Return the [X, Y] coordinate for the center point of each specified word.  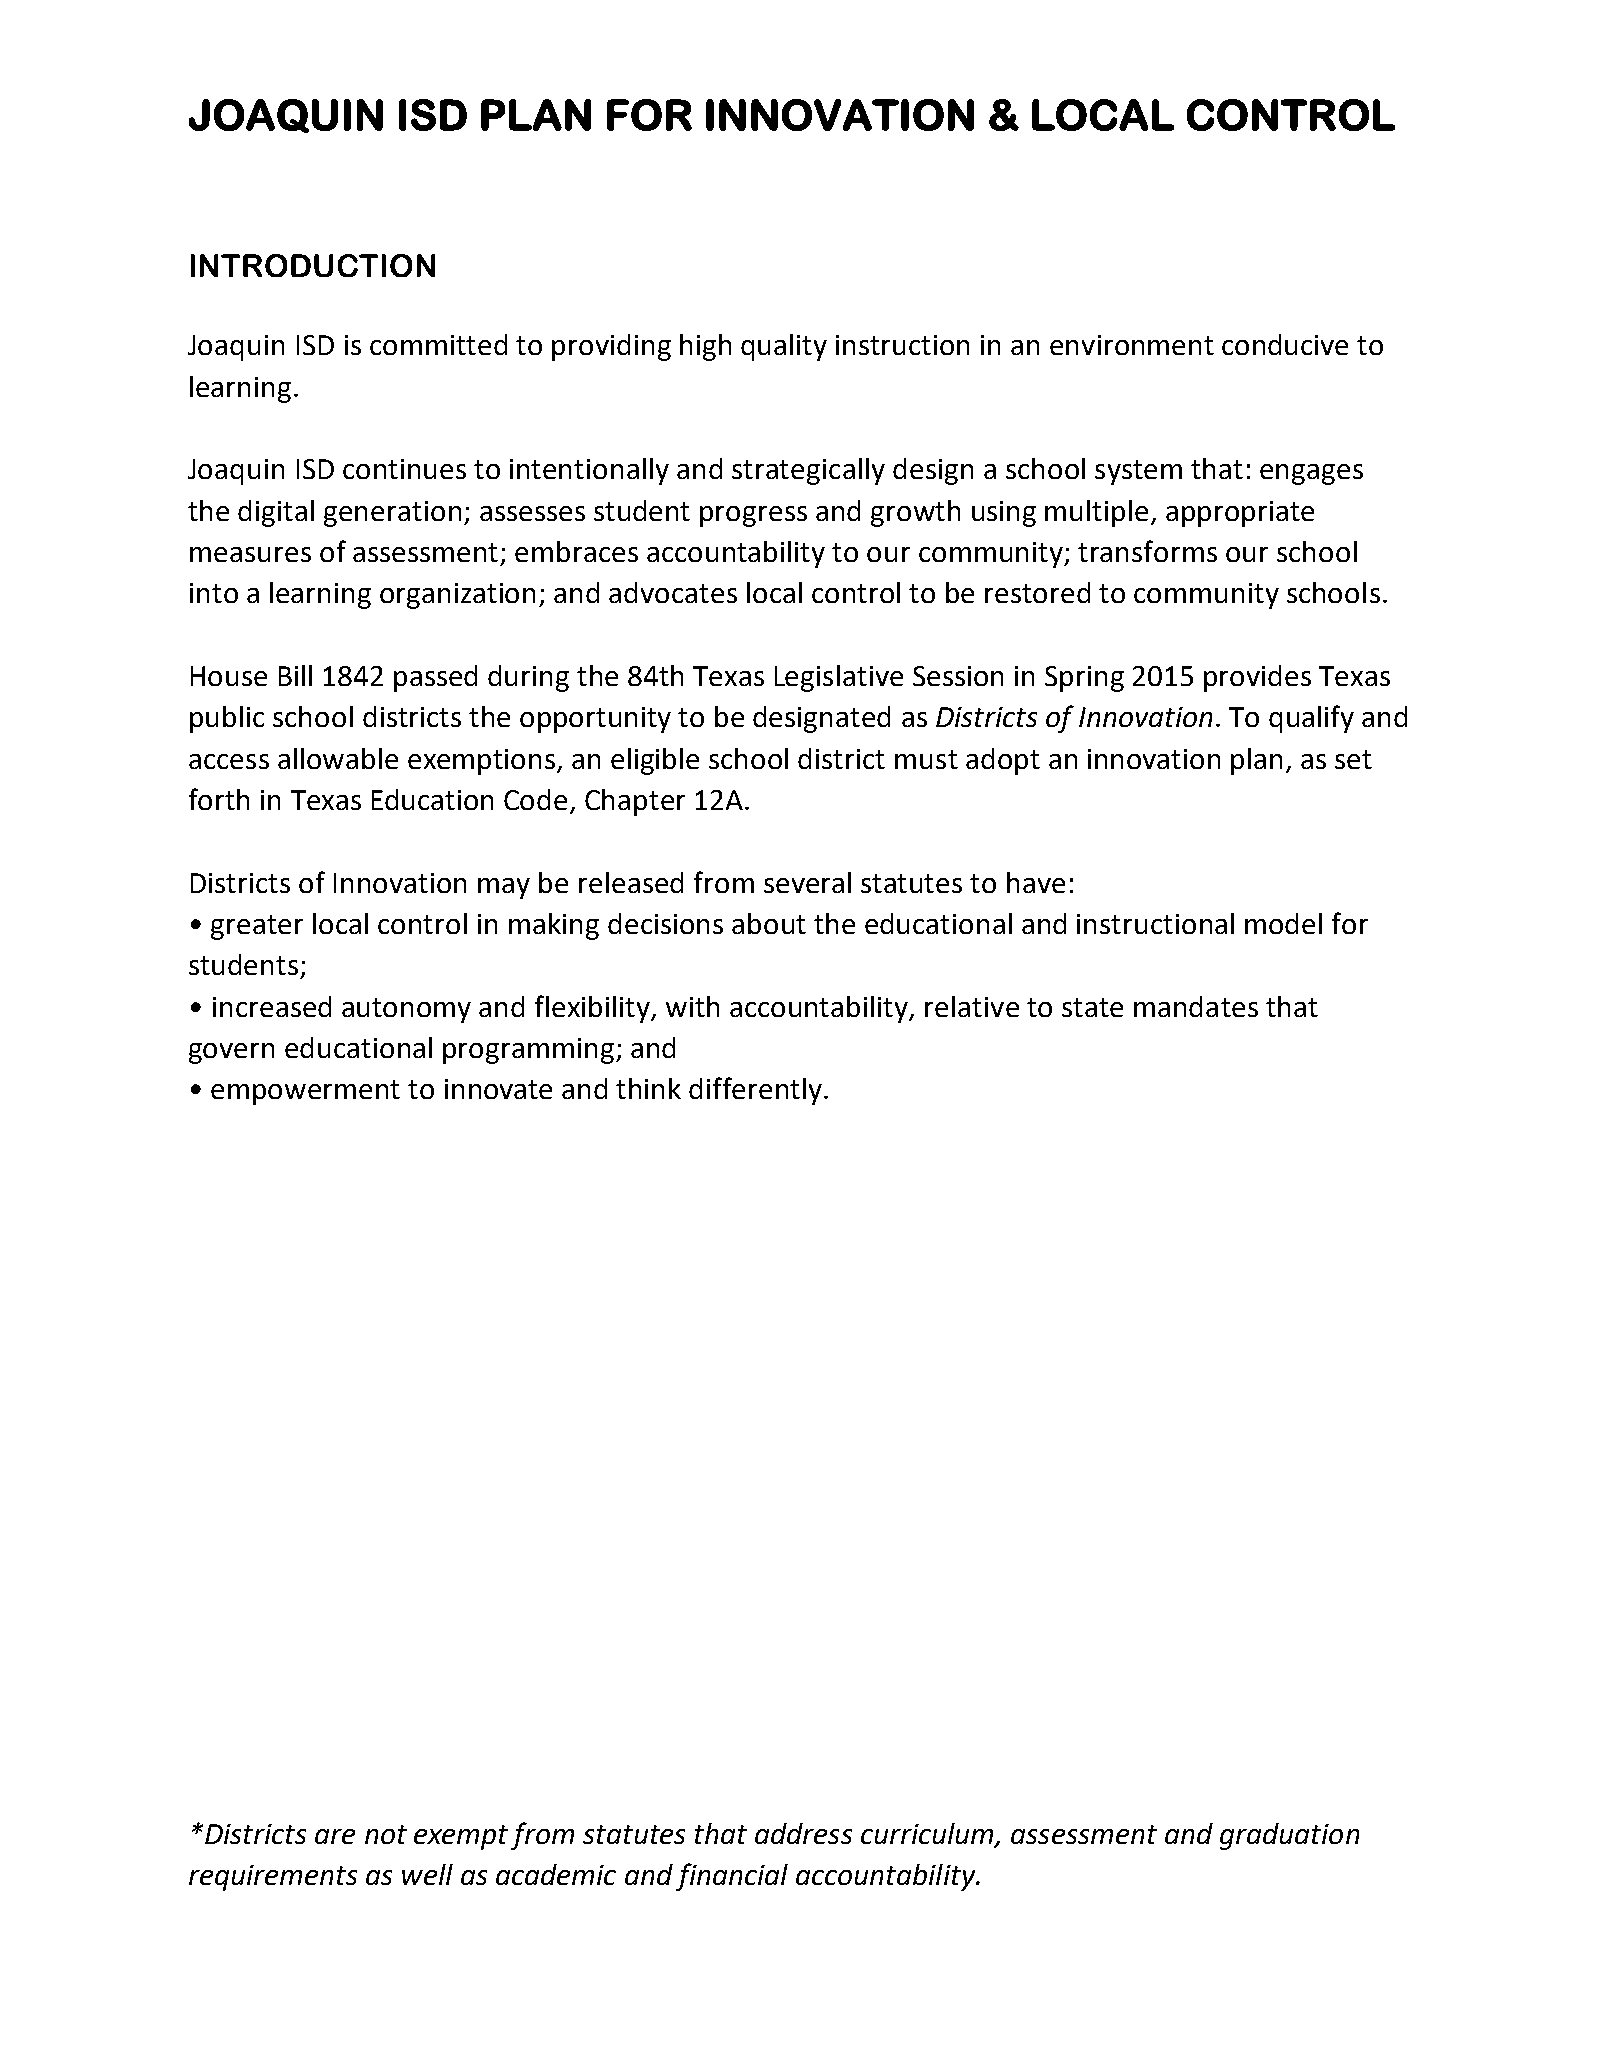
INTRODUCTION [313, 265]
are [335, 1836]
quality [784, 347]
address [803, 1833]
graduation [1289, 1836]
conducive [1285, 344]
